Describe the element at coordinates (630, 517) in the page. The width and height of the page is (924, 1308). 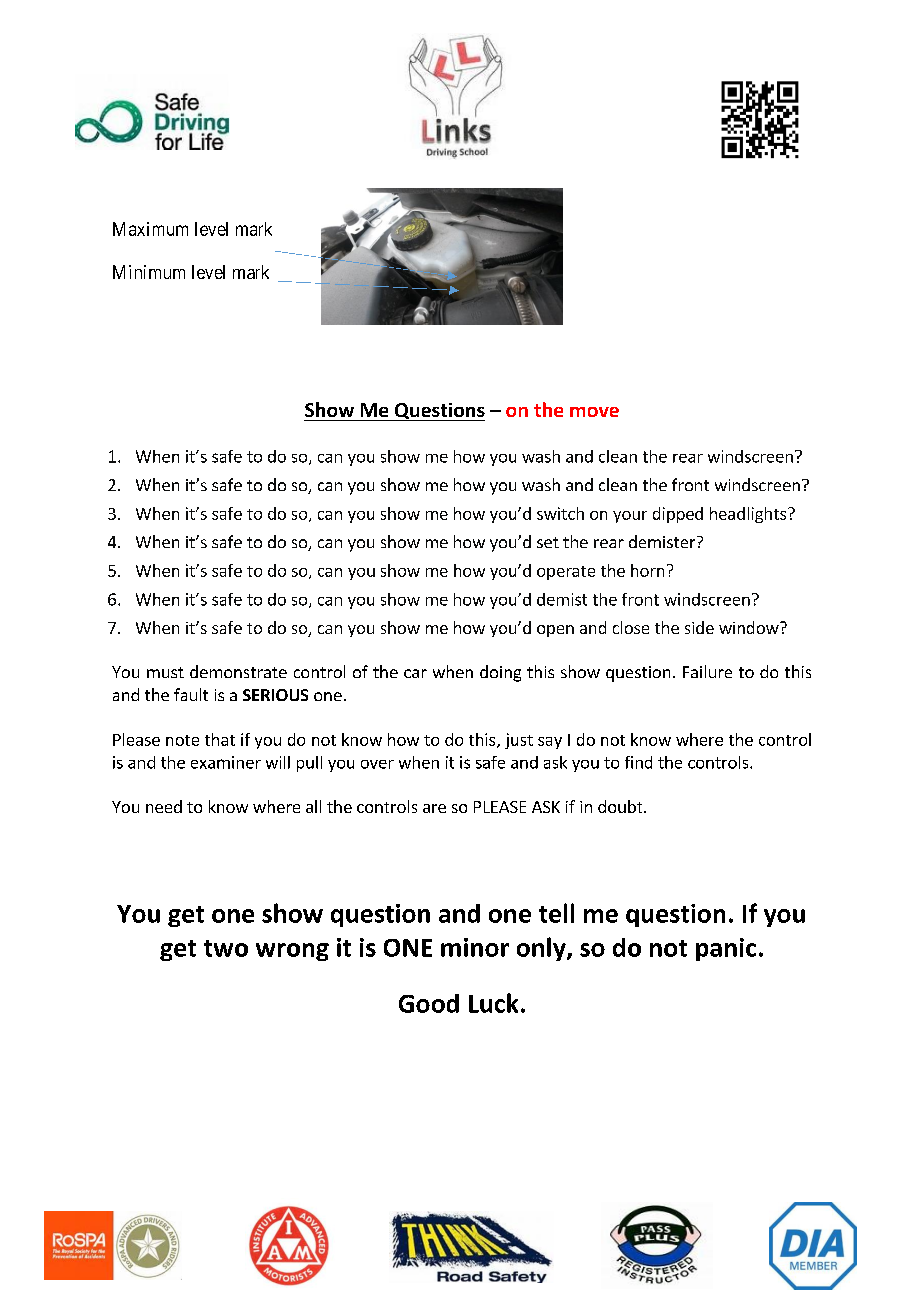
I see `your` at that location.
